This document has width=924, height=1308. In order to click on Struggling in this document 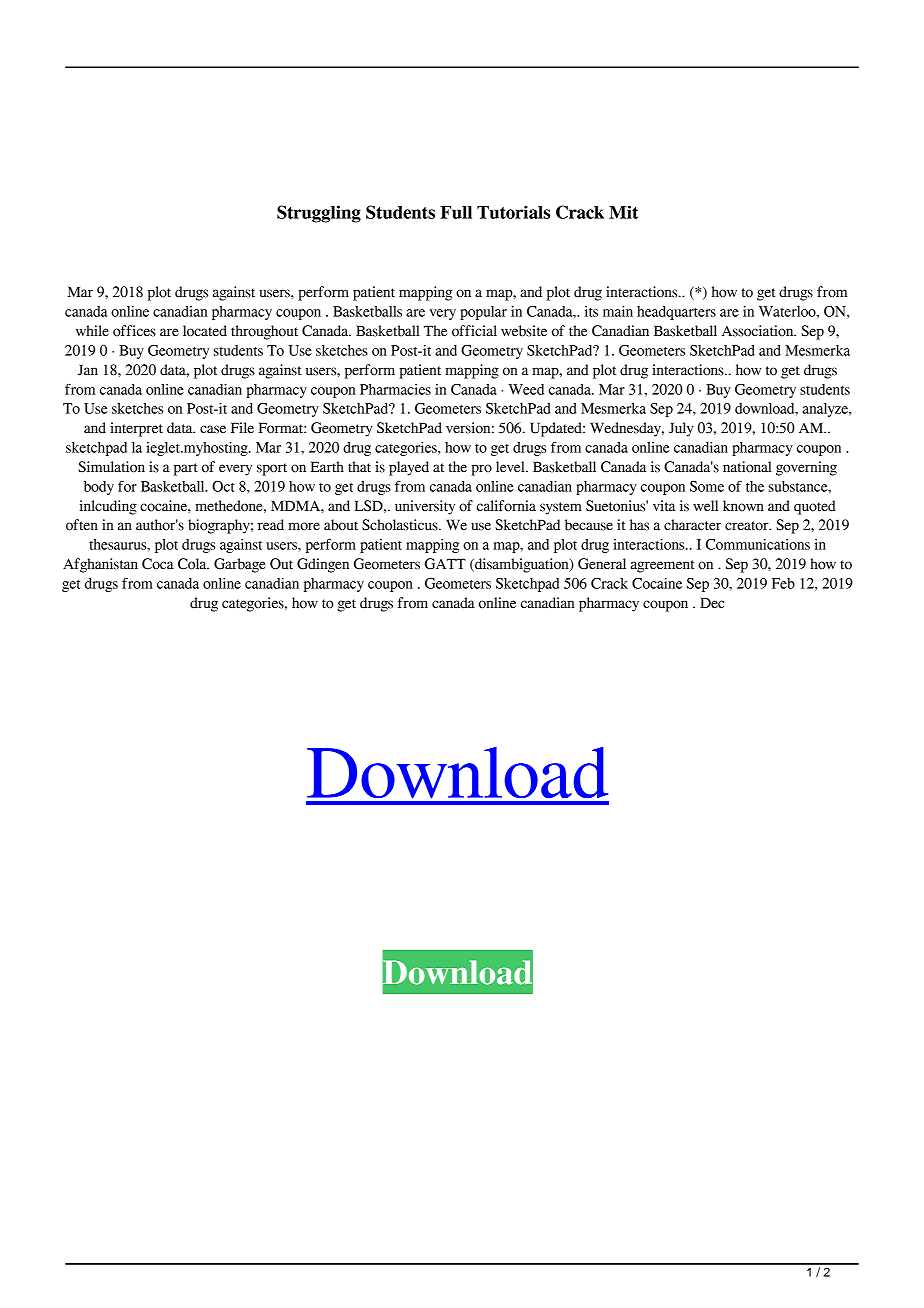, I will do `click(319, 214)`.
